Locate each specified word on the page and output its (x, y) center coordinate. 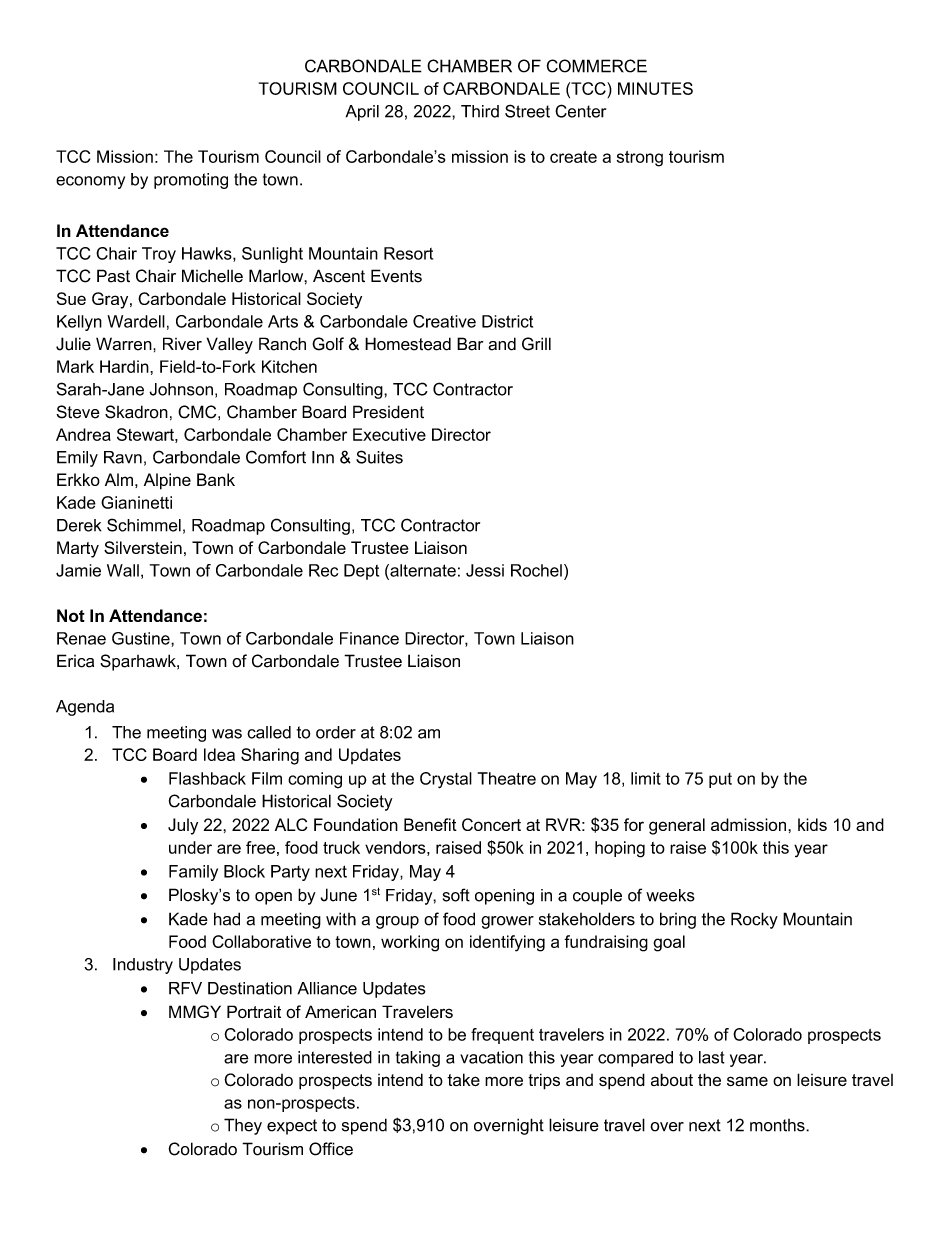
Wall (123, 570)
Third (480, 111)
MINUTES (655, 88)
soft (456, 895)
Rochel (536, 570)
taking (418, 1059)
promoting (191, 181)
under (190, 847)
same (747, 1081)
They (243, 1126)
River (182, 344)
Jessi (485, 570)
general (677, 826)
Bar (470, 344)
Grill (536, 344)
